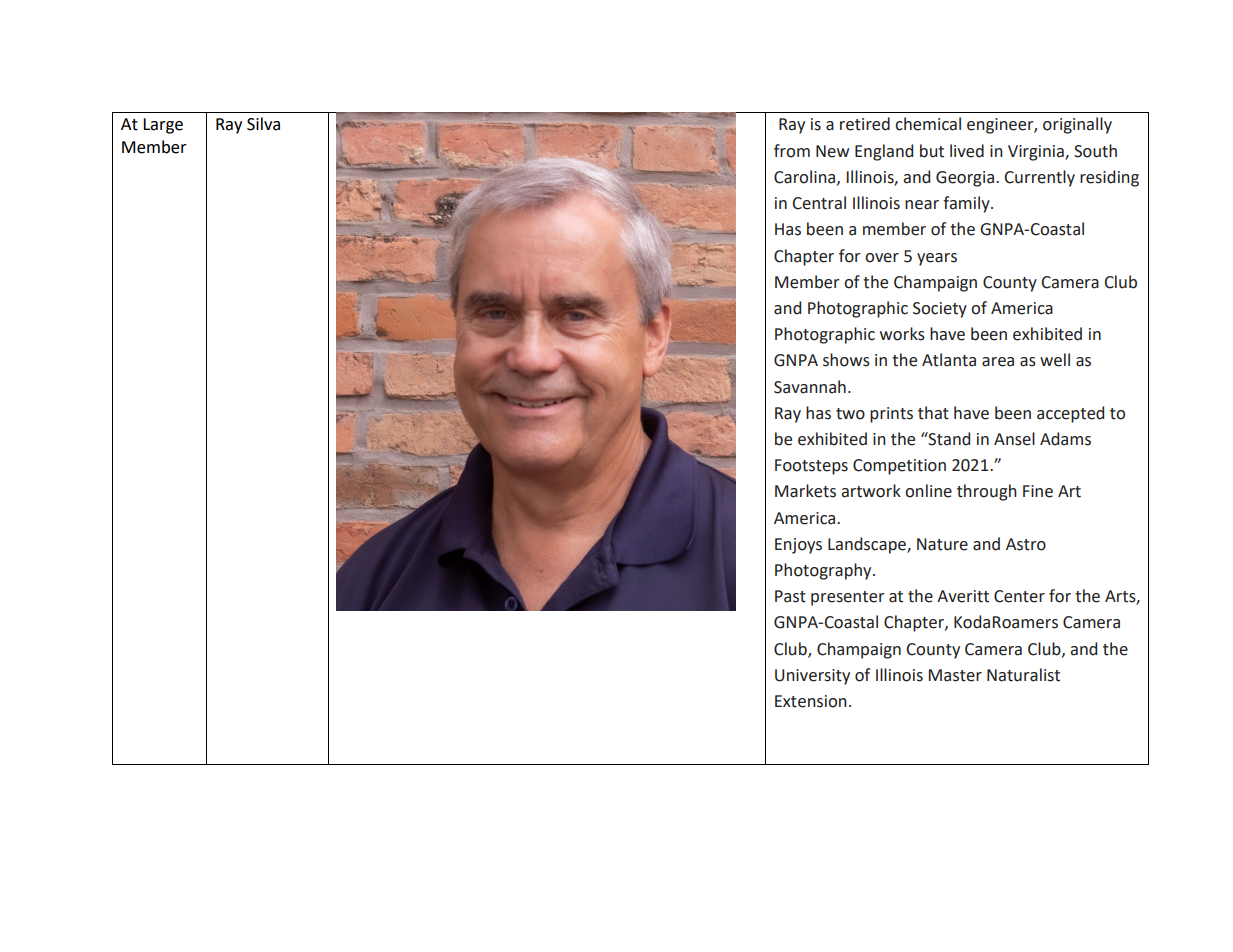 The height and width of the screenshot is (952, 1233). What do you see at coordinates (937, 259) in the screenshot?
I see `years` at bounding box center [937, 259].
